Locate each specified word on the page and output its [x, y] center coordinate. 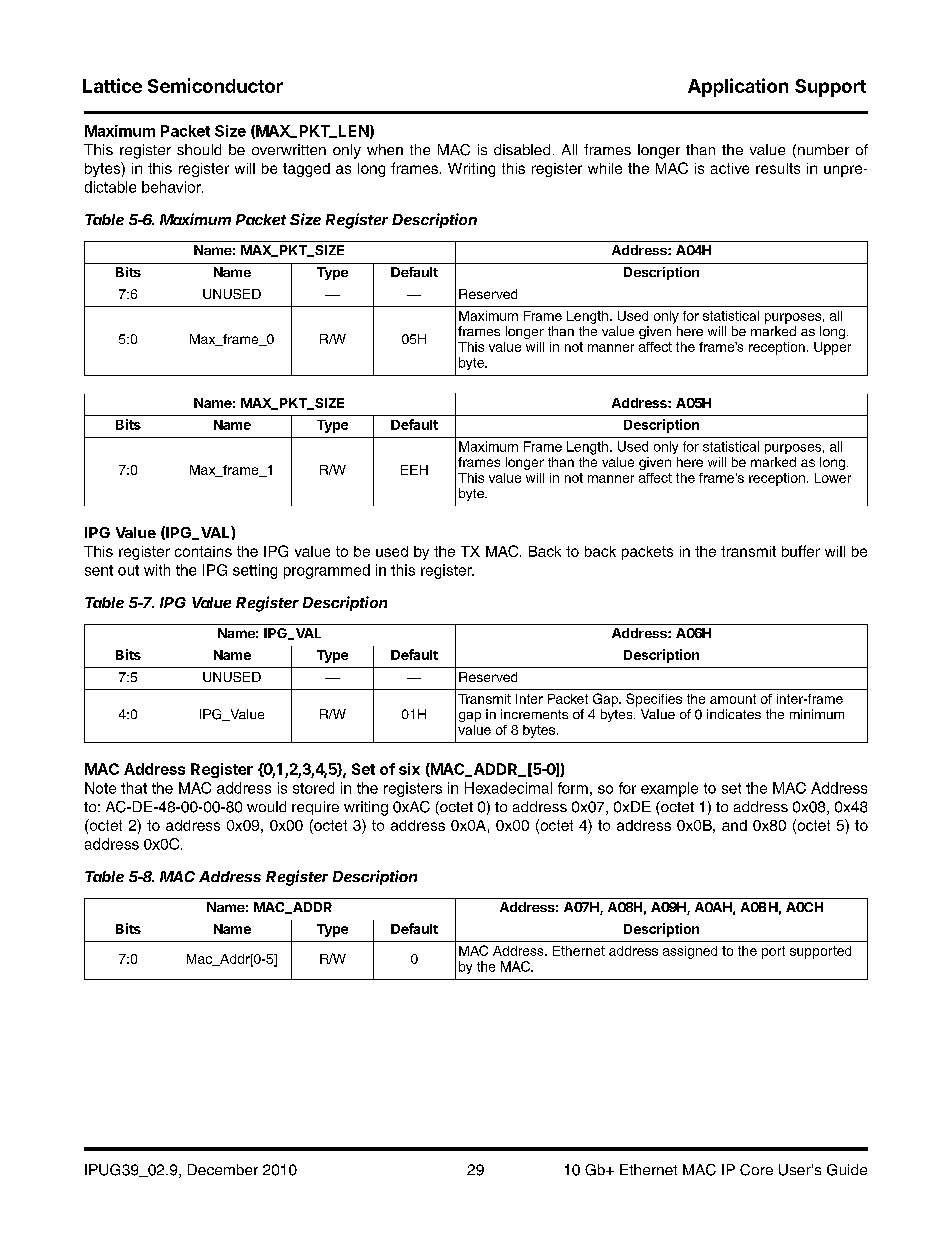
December [223, 1169]
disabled [522, 149]
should [199, 149]
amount [733, 699]
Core [756, 1170]
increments [534, 714]
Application [738, 87]
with [157, 570]
